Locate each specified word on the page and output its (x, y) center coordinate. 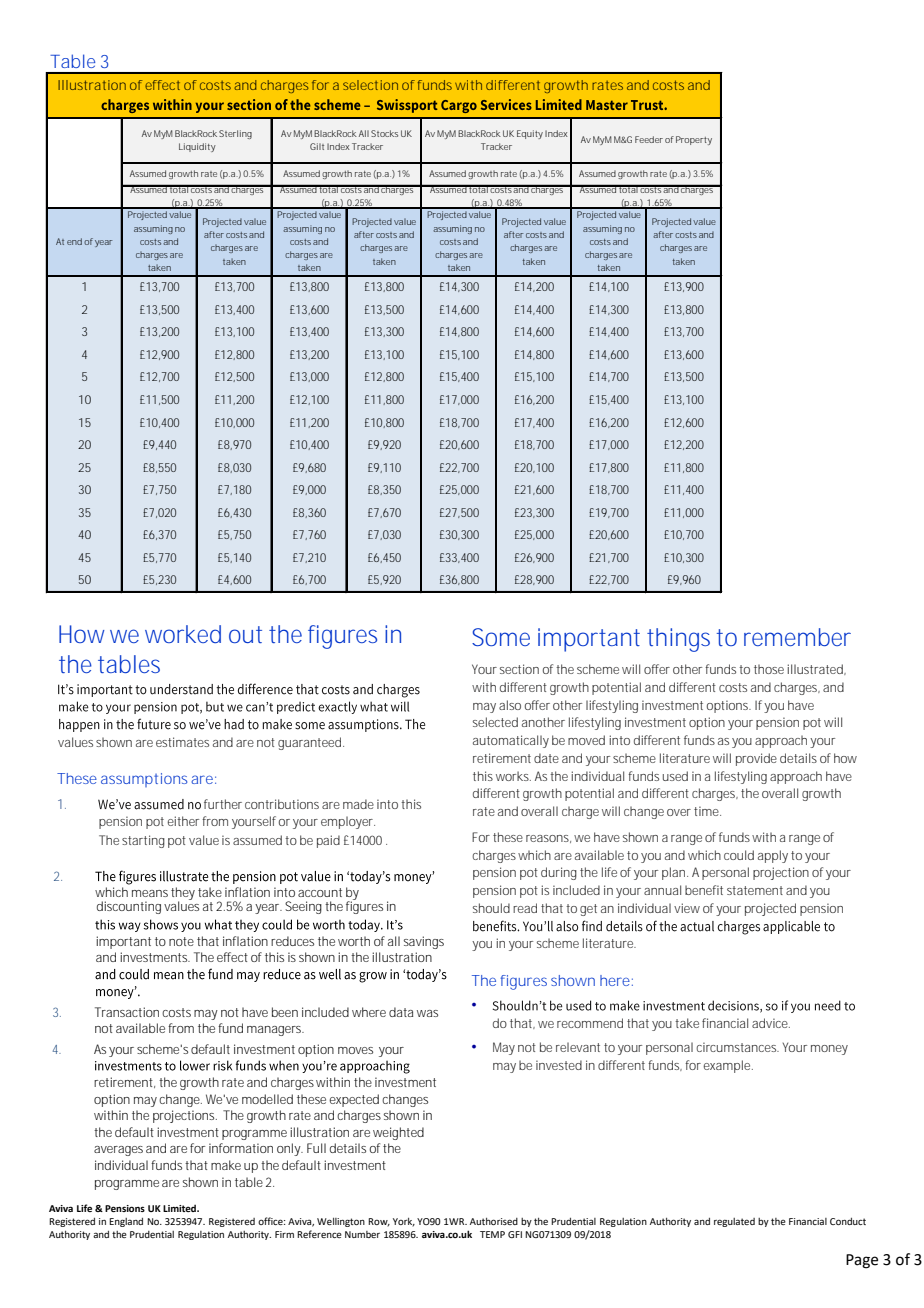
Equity (530, 134)
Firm (284, 1234)
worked (183, 634)
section (519, 669)
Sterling (235, 134)
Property (694, 140)
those (769, 669)
